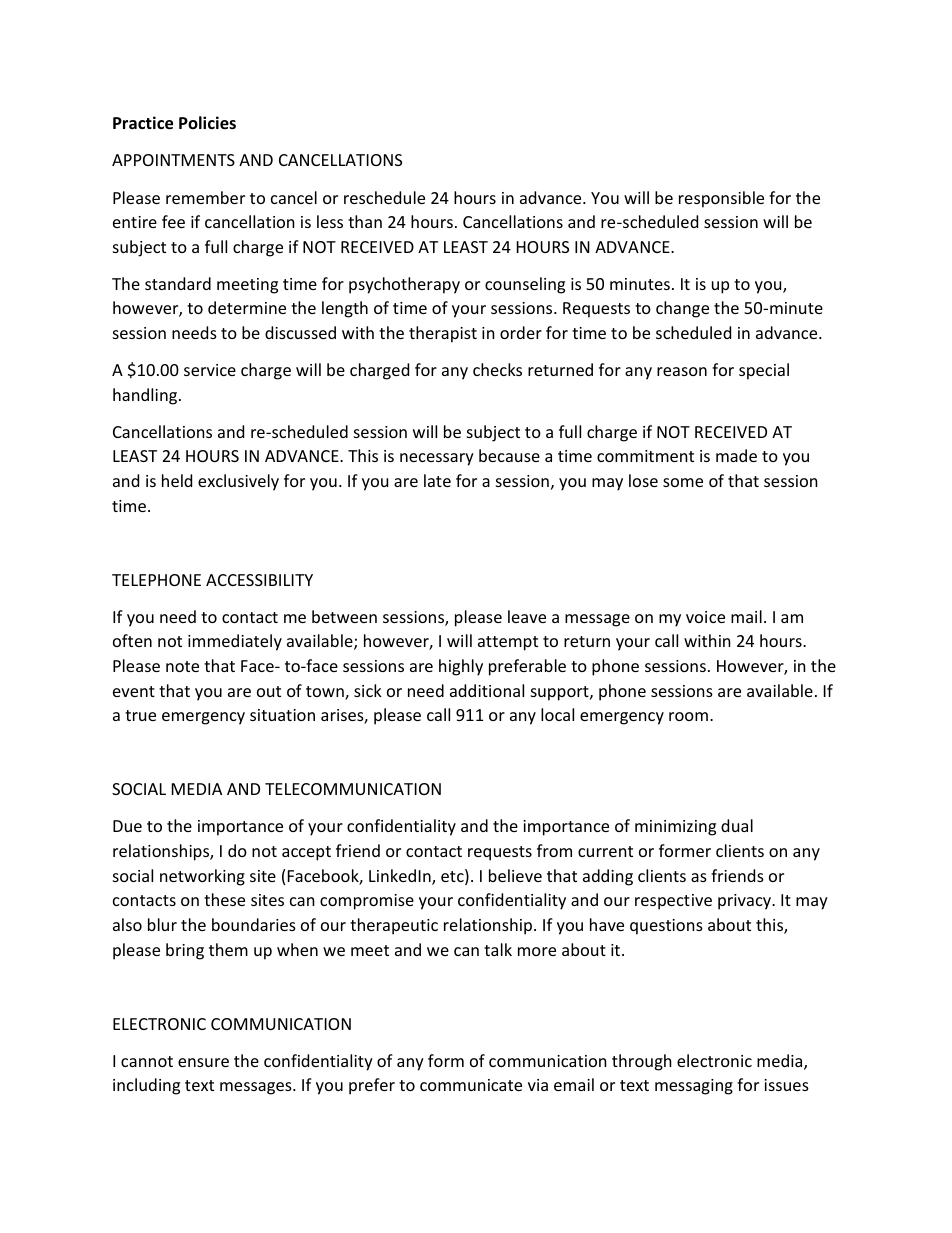  Describe the element at coordinates (497, 369) in the screenshot. I see `checks` at that location.
